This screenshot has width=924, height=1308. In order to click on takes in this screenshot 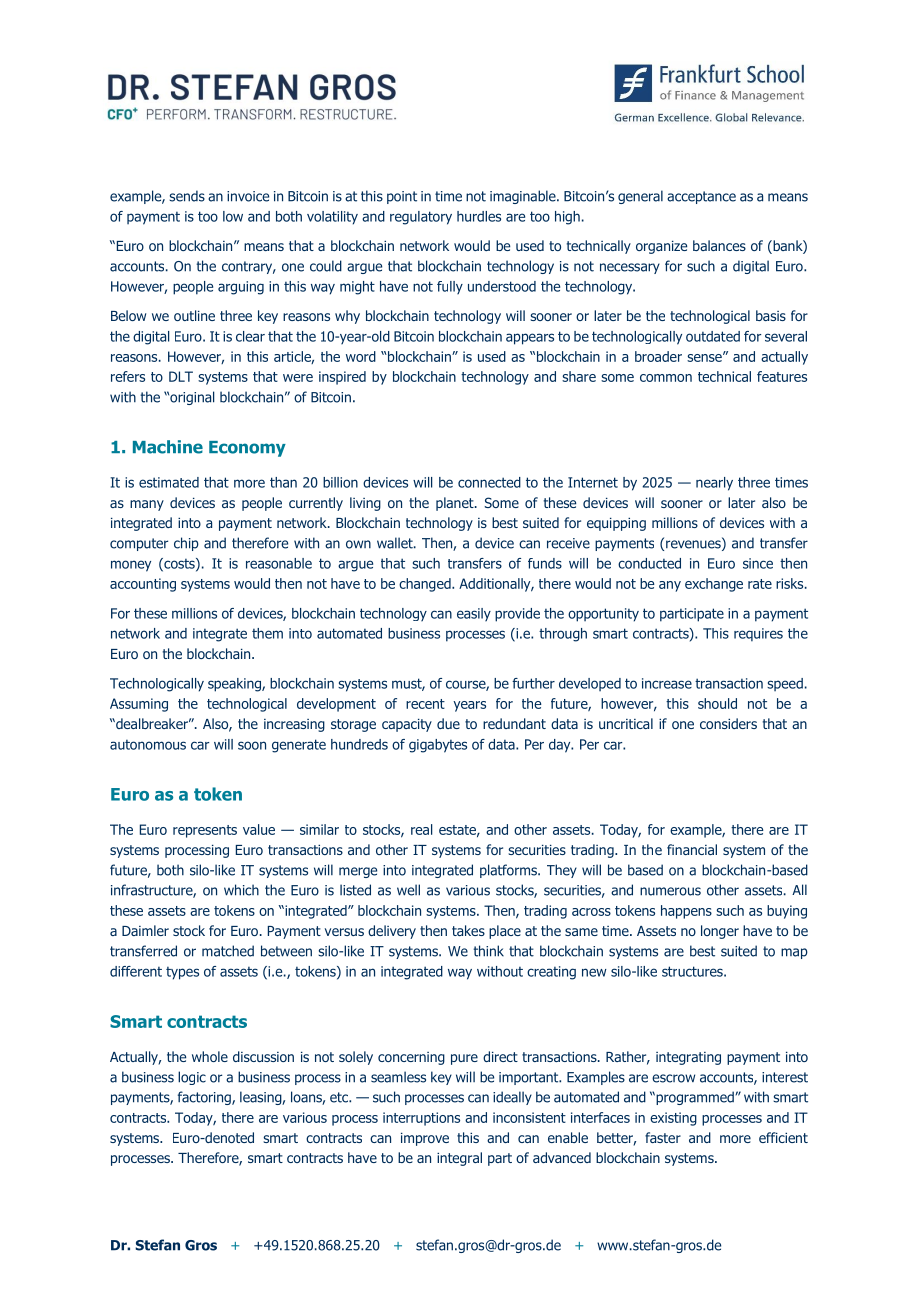, I will do `click(468, 930)`.
